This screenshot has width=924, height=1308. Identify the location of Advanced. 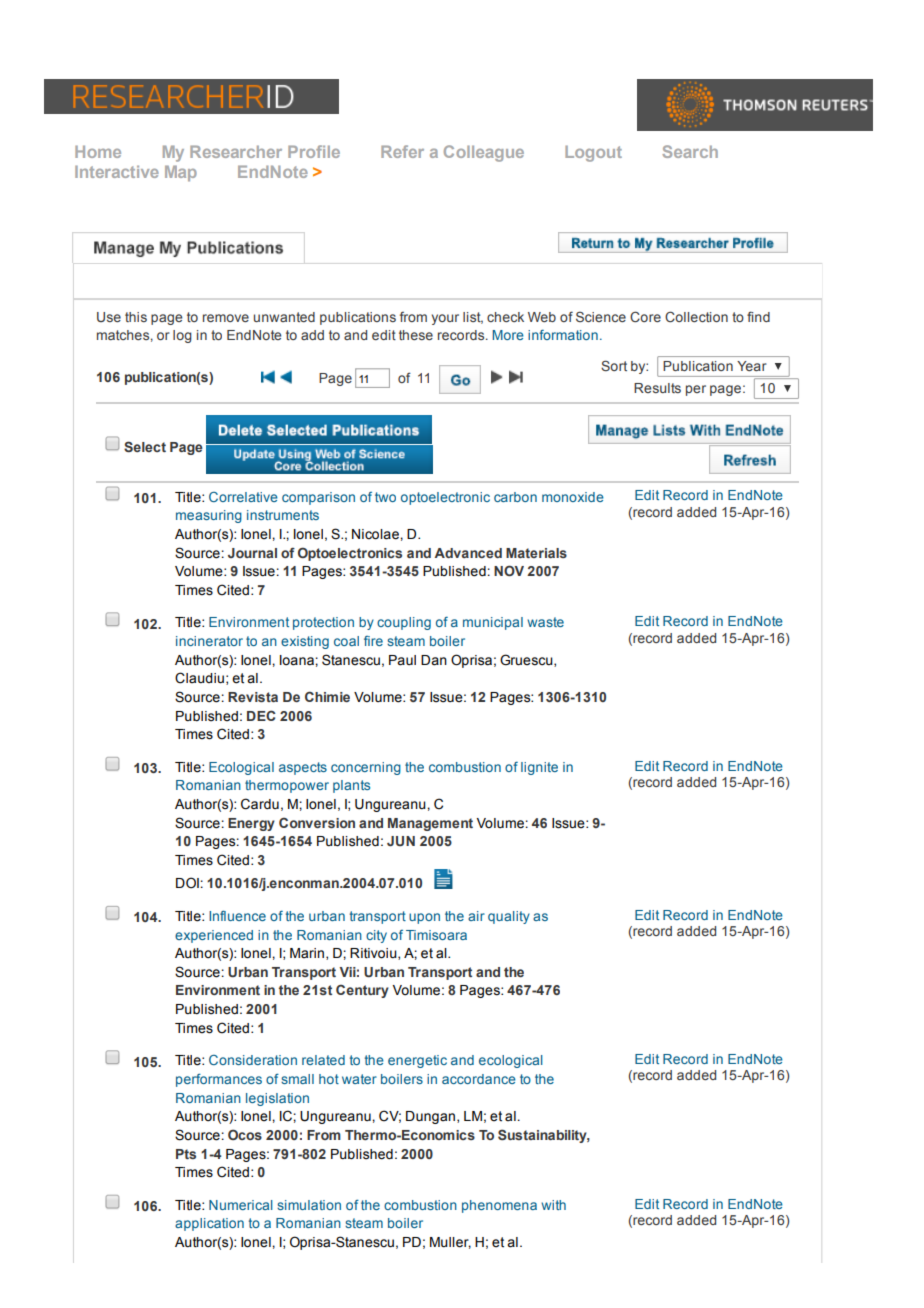
(468, 553).
